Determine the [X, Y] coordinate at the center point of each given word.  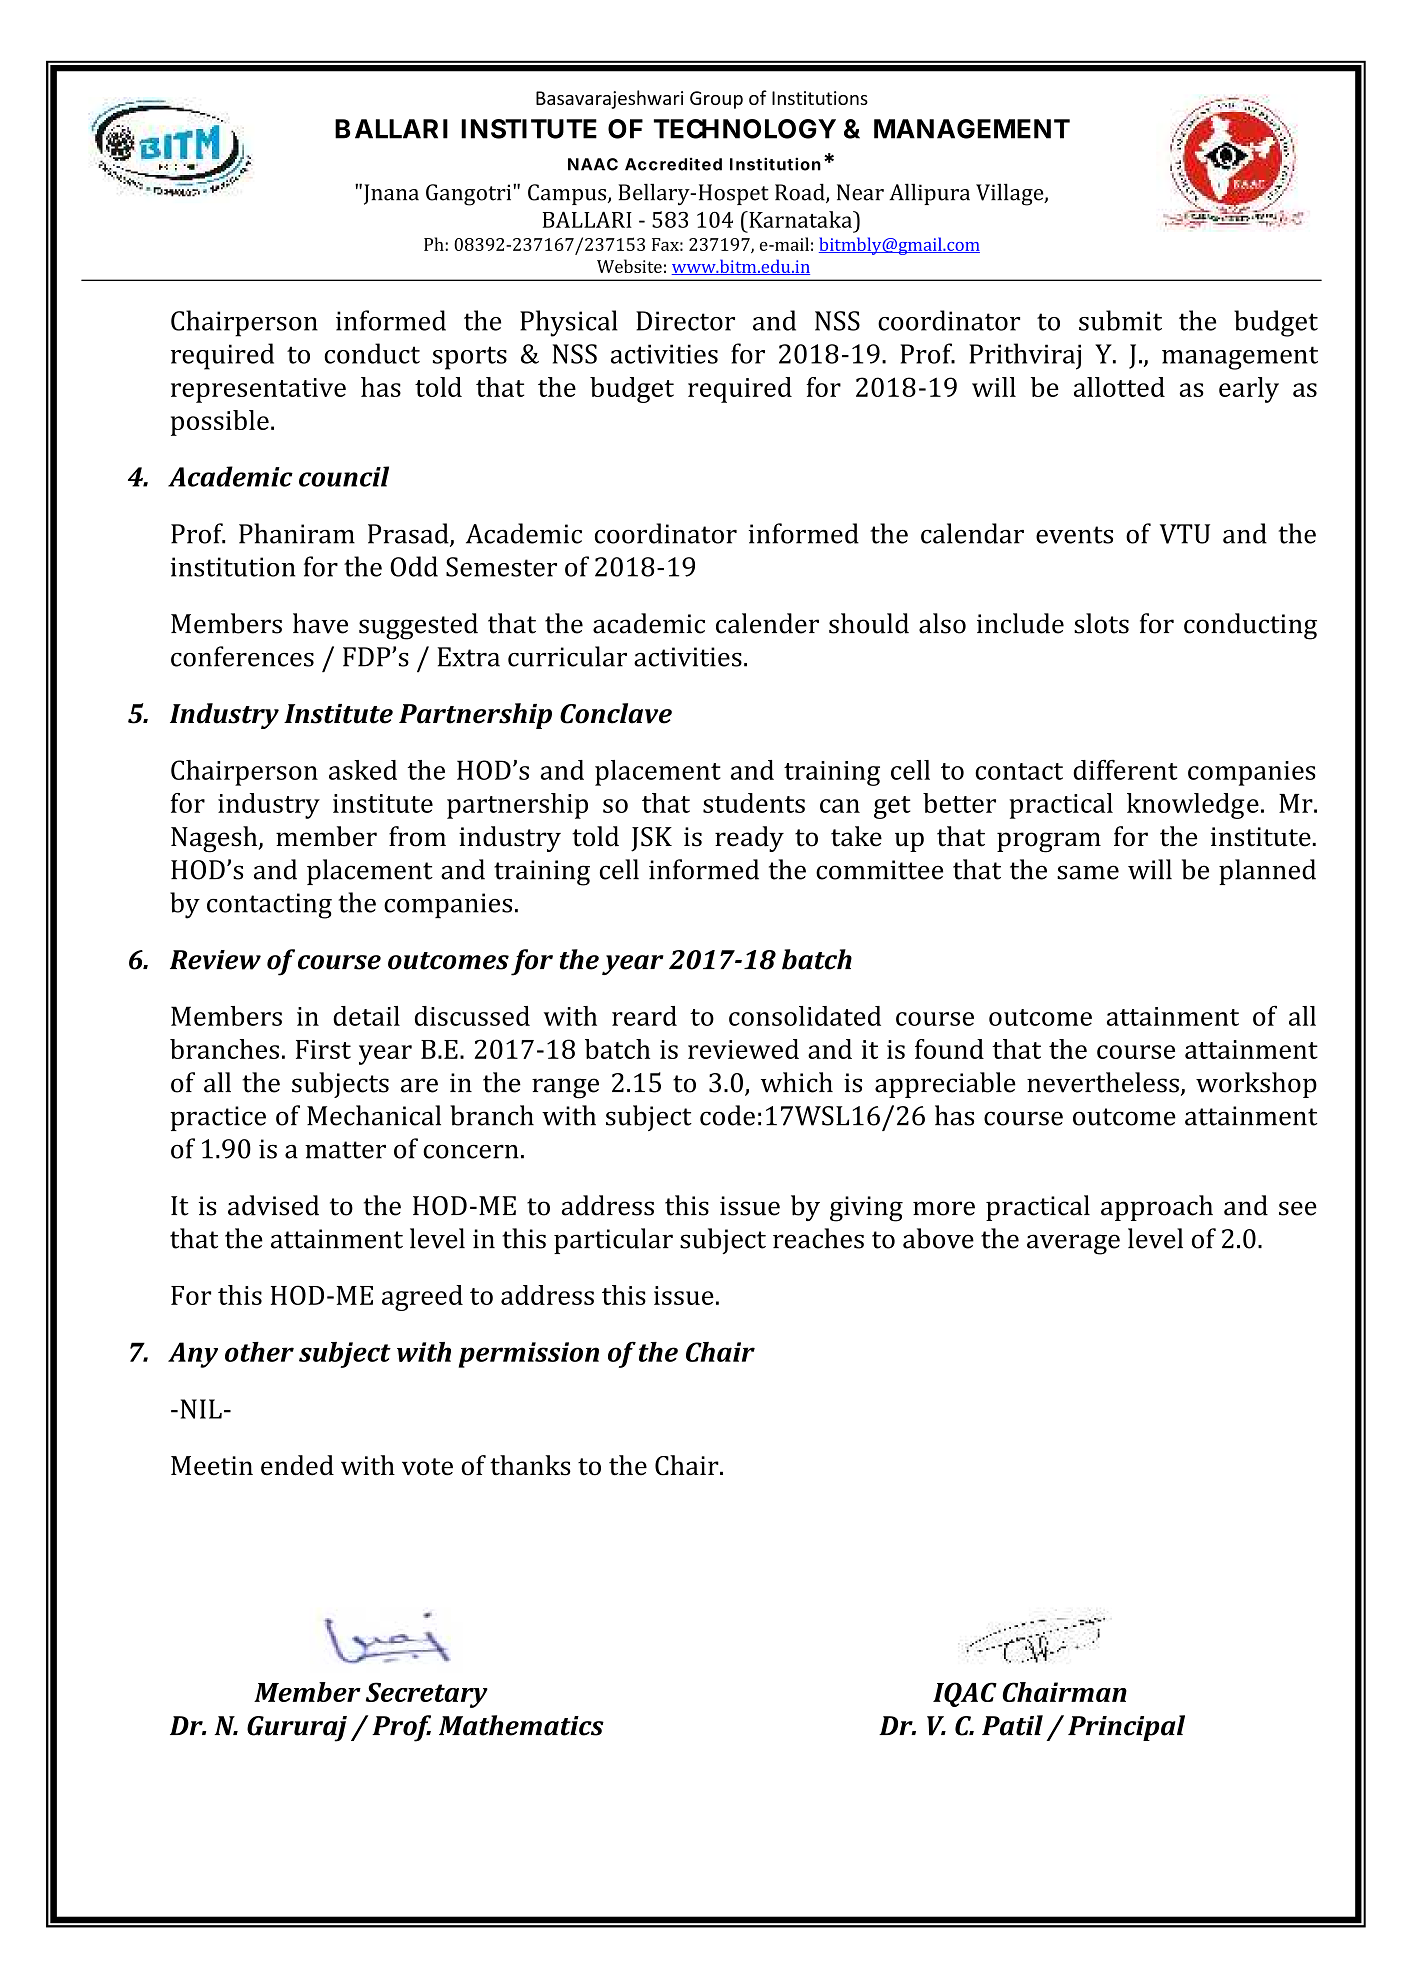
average [1073, 1244]
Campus [568, 194]
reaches [818, 1238]
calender [767, 623]
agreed [422, 1298]
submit [1120, 320]
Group [716, 100]
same [1088, 872]
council [344, 476]
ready [749, 839]
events [1074, 535]
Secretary [427, 1695]
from [417, 836]
